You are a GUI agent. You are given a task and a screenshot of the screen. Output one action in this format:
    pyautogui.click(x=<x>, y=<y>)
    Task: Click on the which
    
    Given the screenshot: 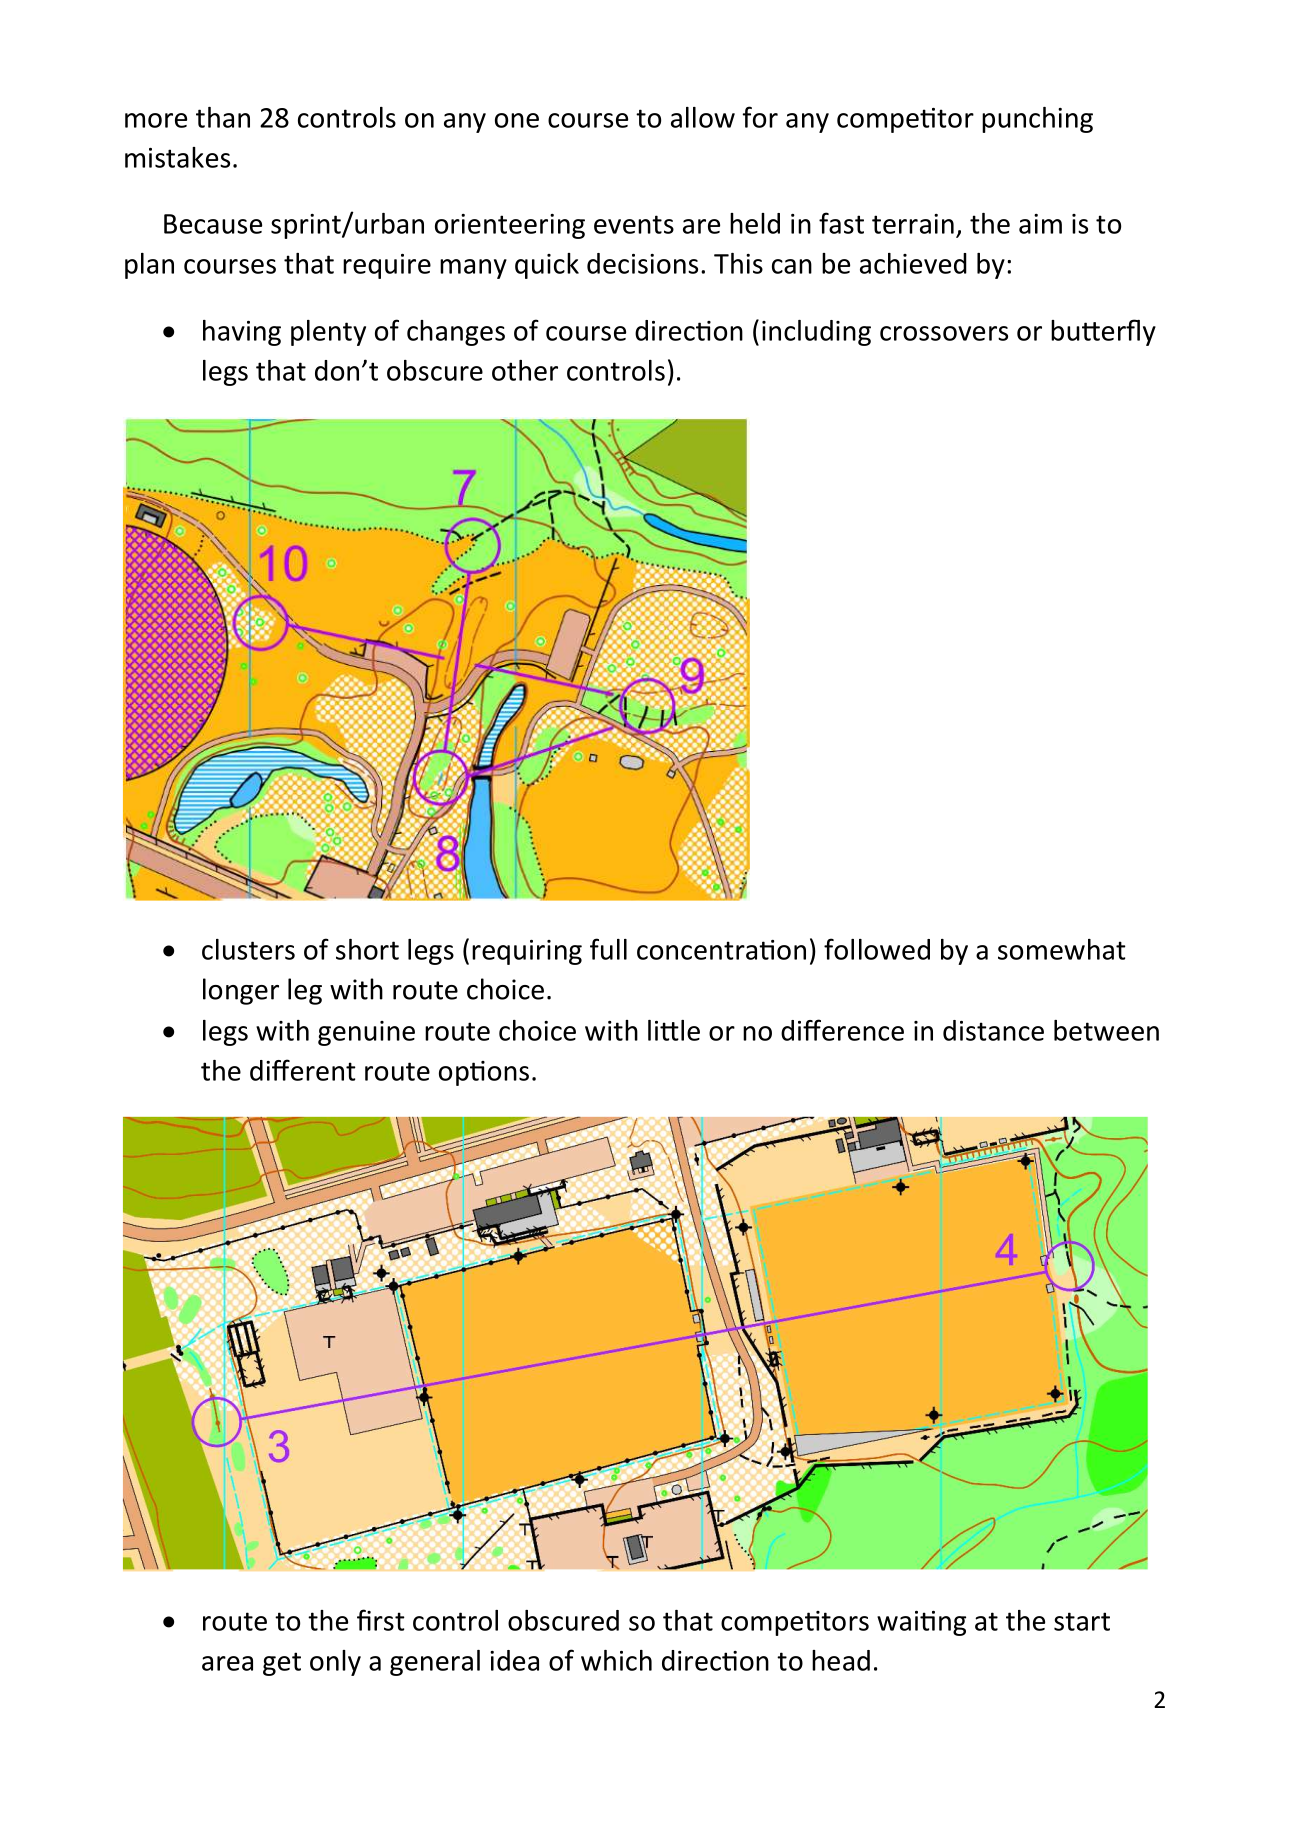 What is the action you would take?
    pyautogui.click(x=616, y=1660)
